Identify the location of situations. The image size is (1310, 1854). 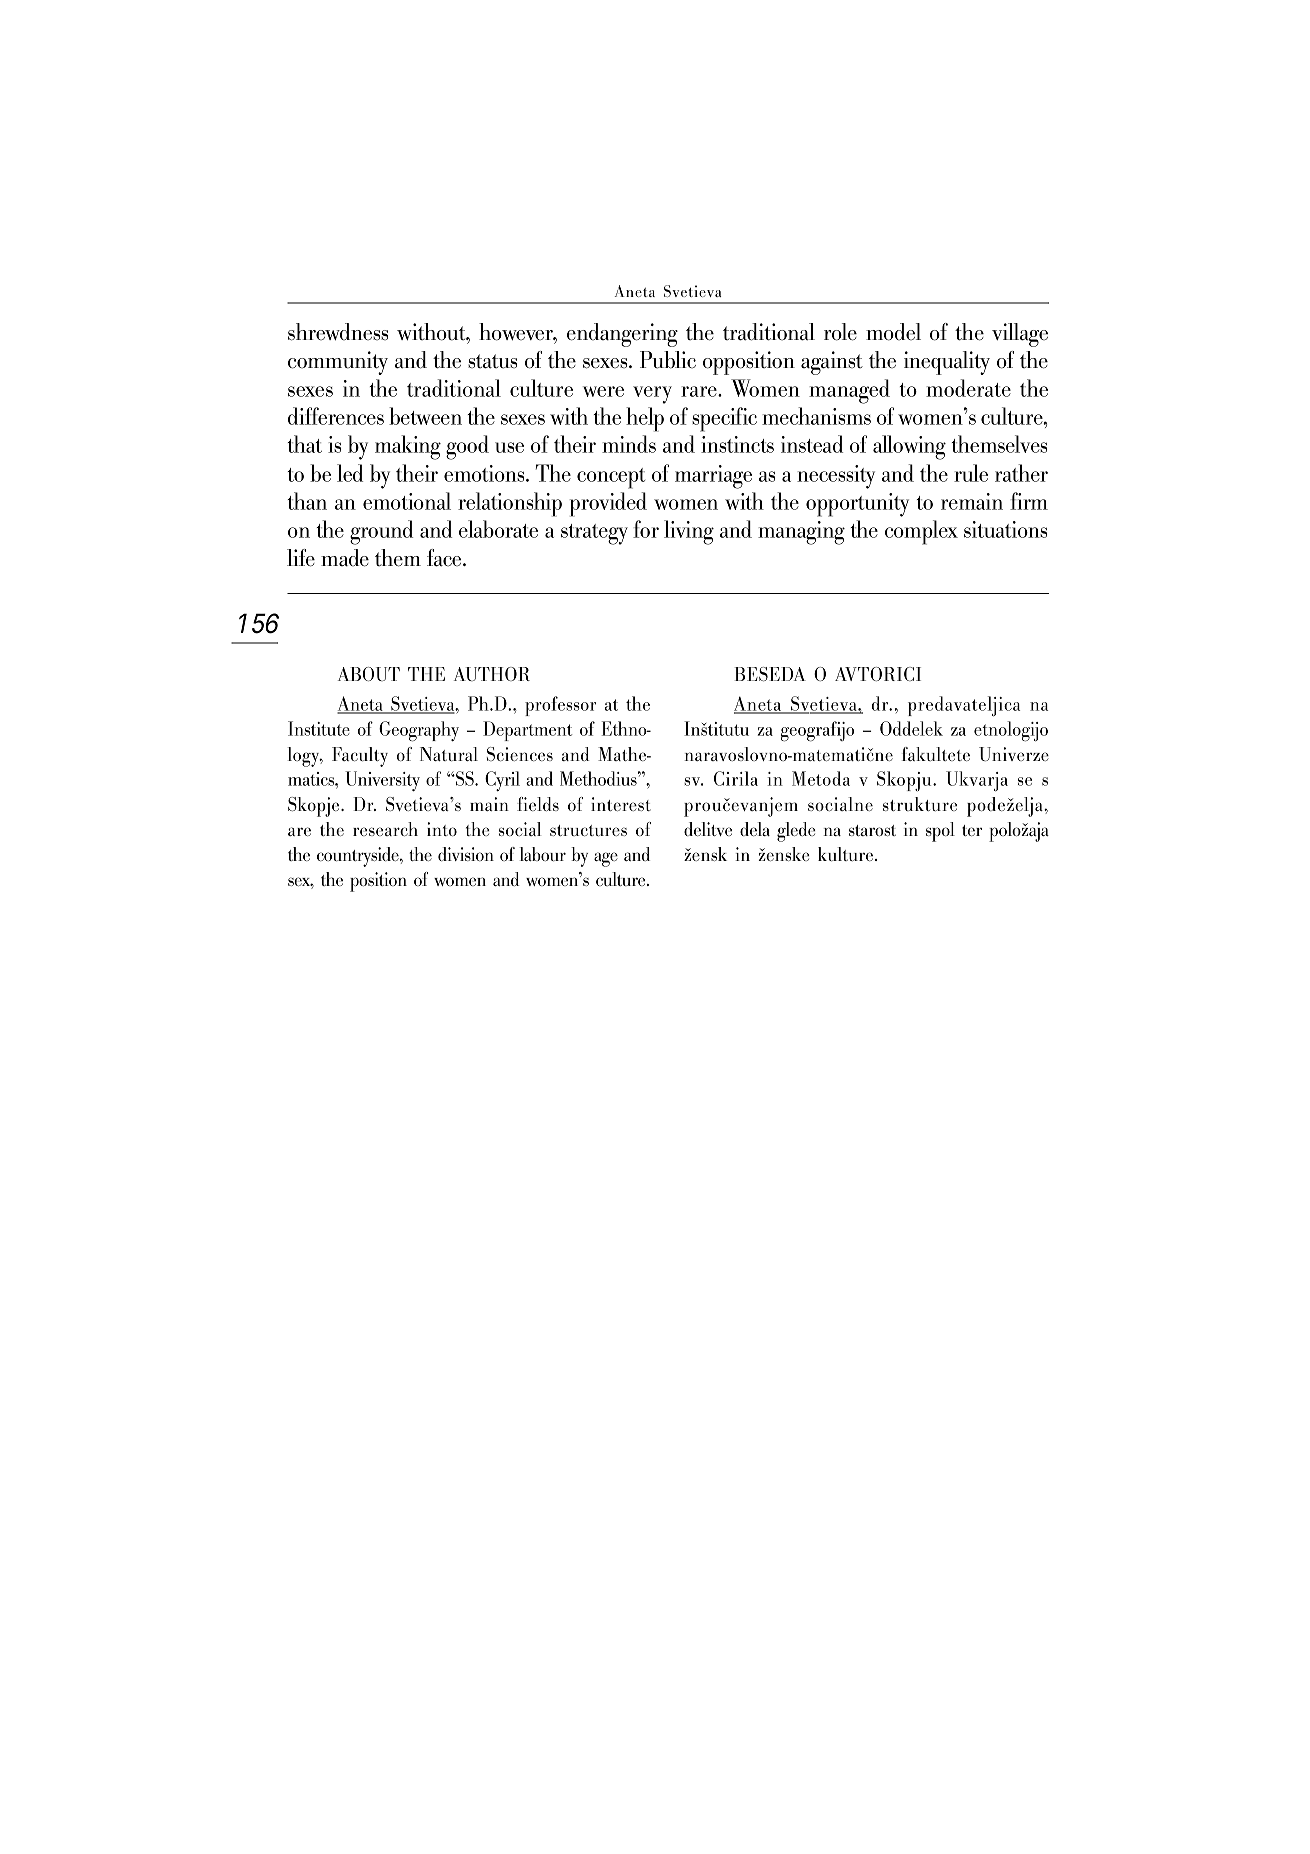
(1005, 529).
